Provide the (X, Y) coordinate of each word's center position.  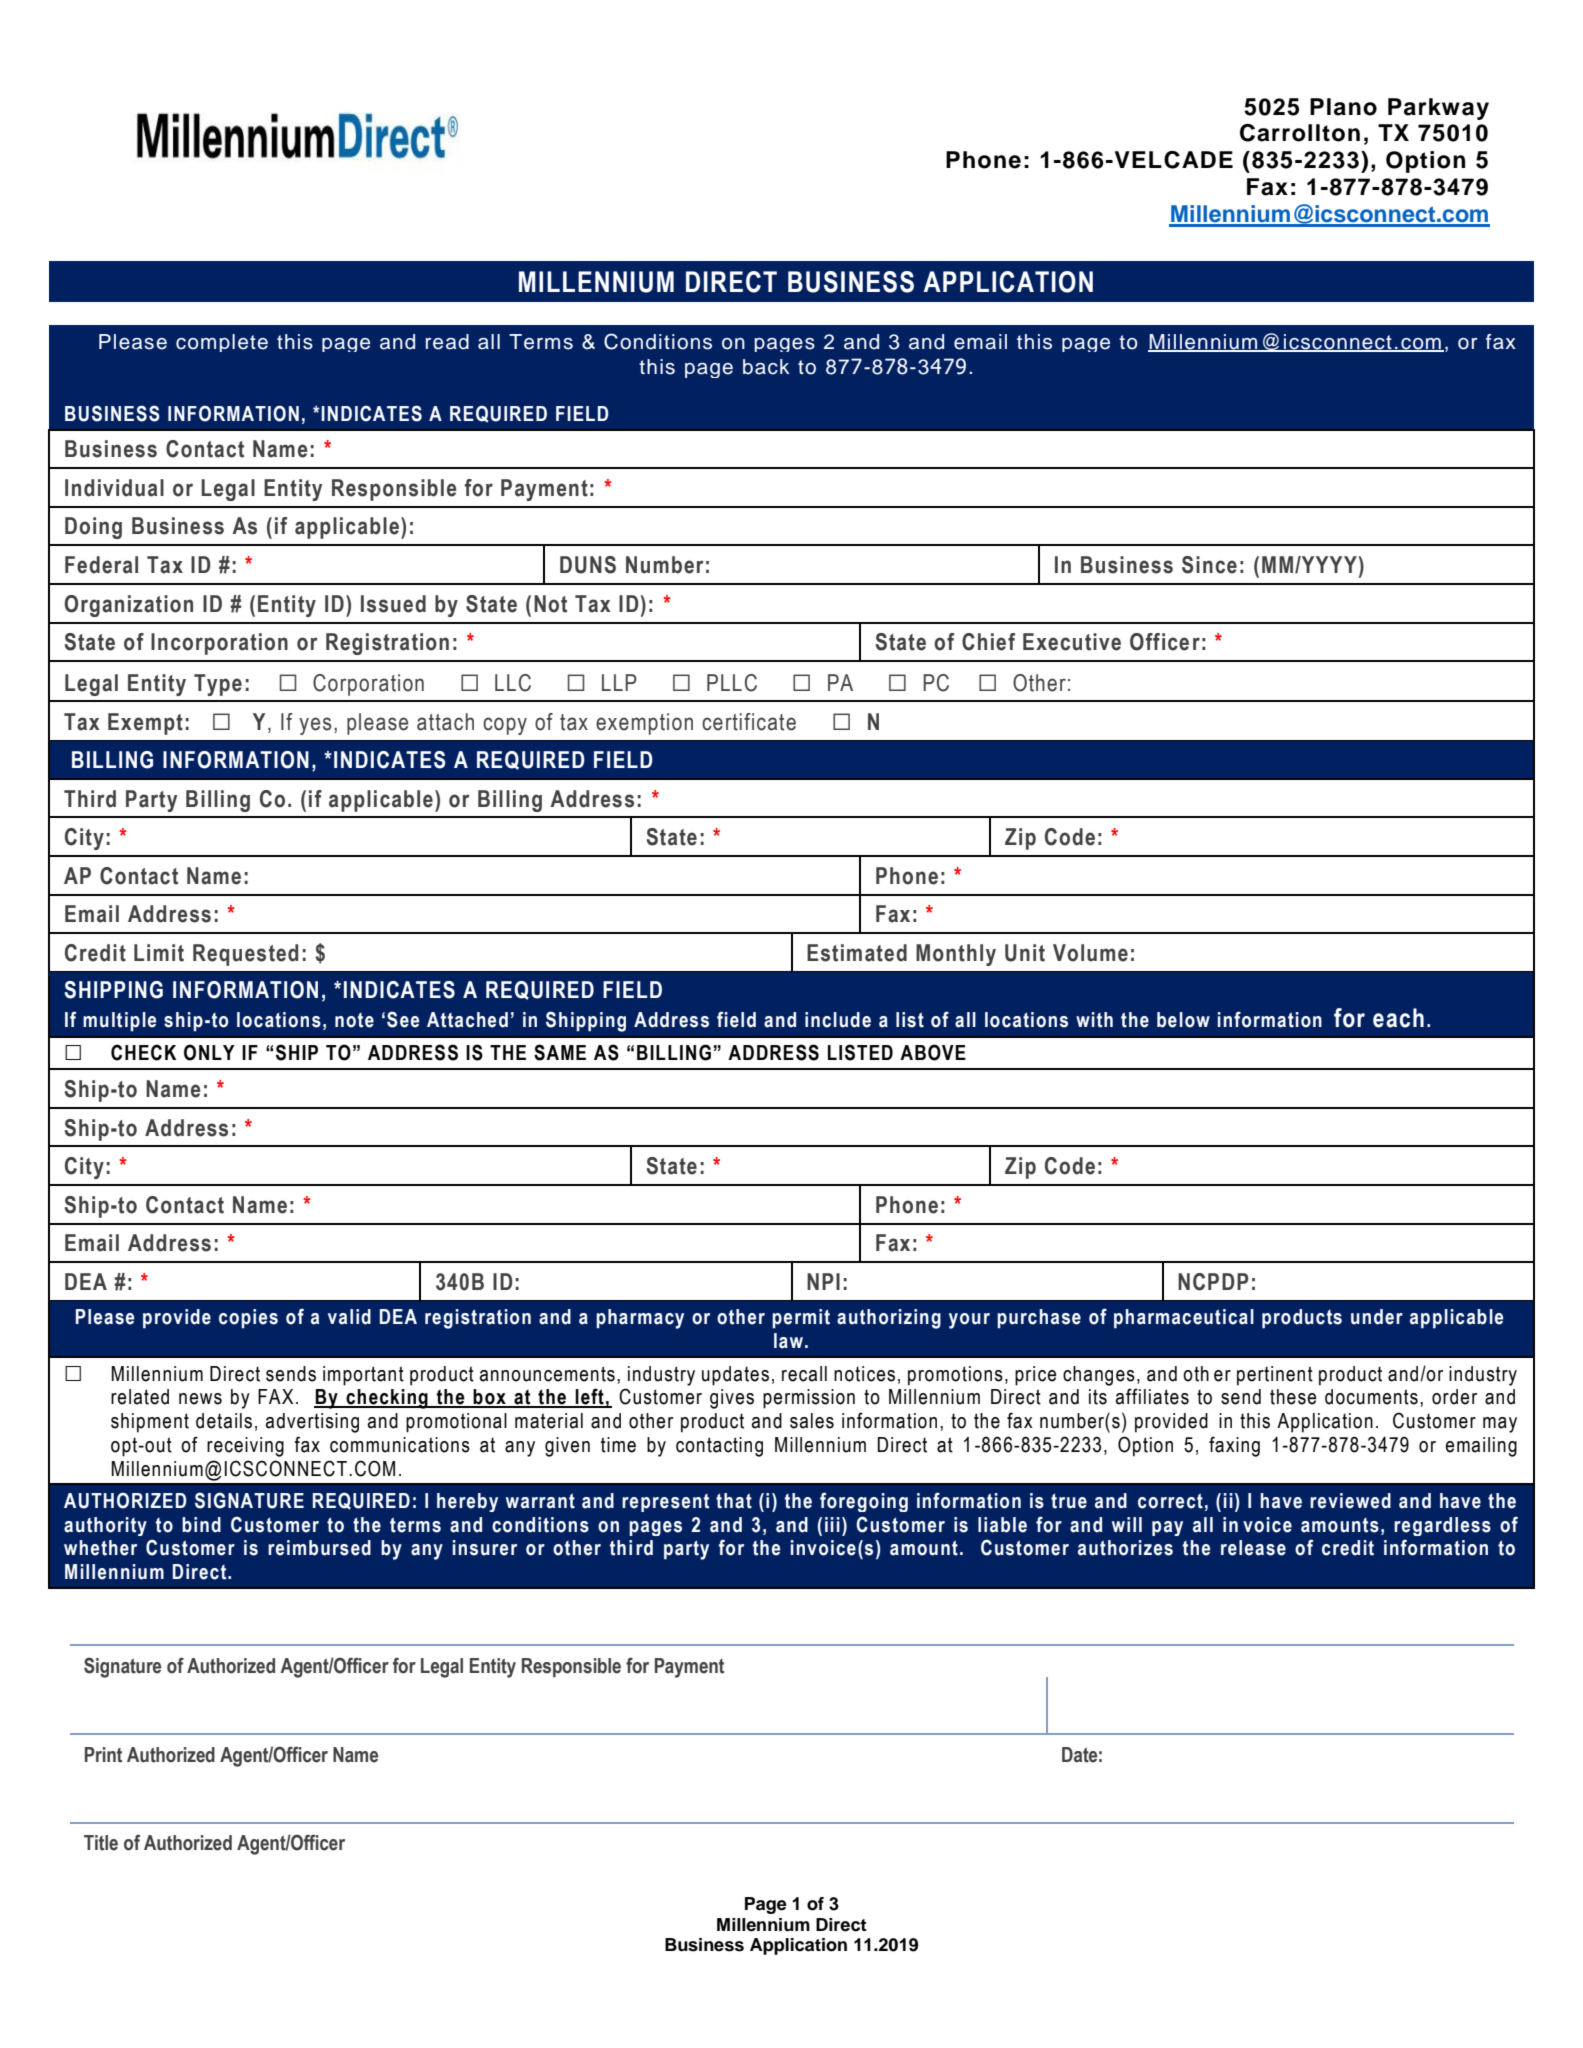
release (1253, 1548)
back (766, 367)
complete (222, 343)
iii (832, 1524)
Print (103, 1755)
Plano (1343, 107)
